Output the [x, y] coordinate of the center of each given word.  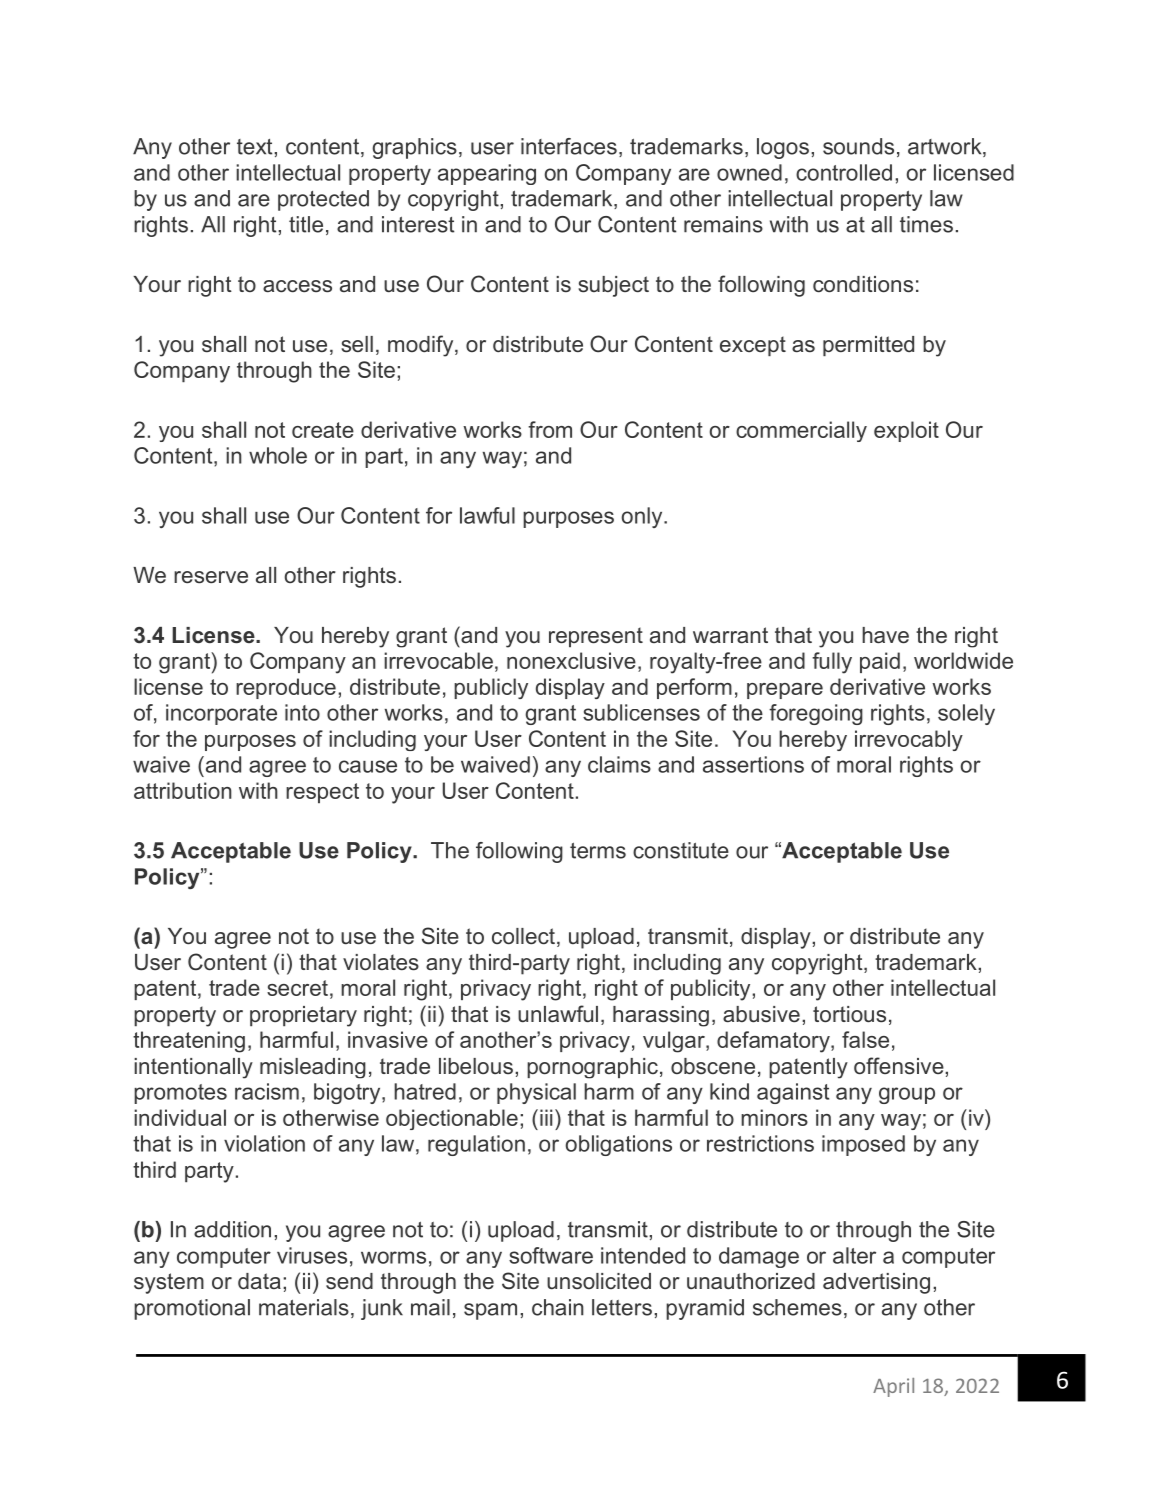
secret [297, 988]
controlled [844, 172]
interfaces [569, 146]
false [865, 1039]
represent [596, 637]
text [256, 147]
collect [523, 936]
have [885, 635]
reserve [211, 577]
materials [304, 1307]
